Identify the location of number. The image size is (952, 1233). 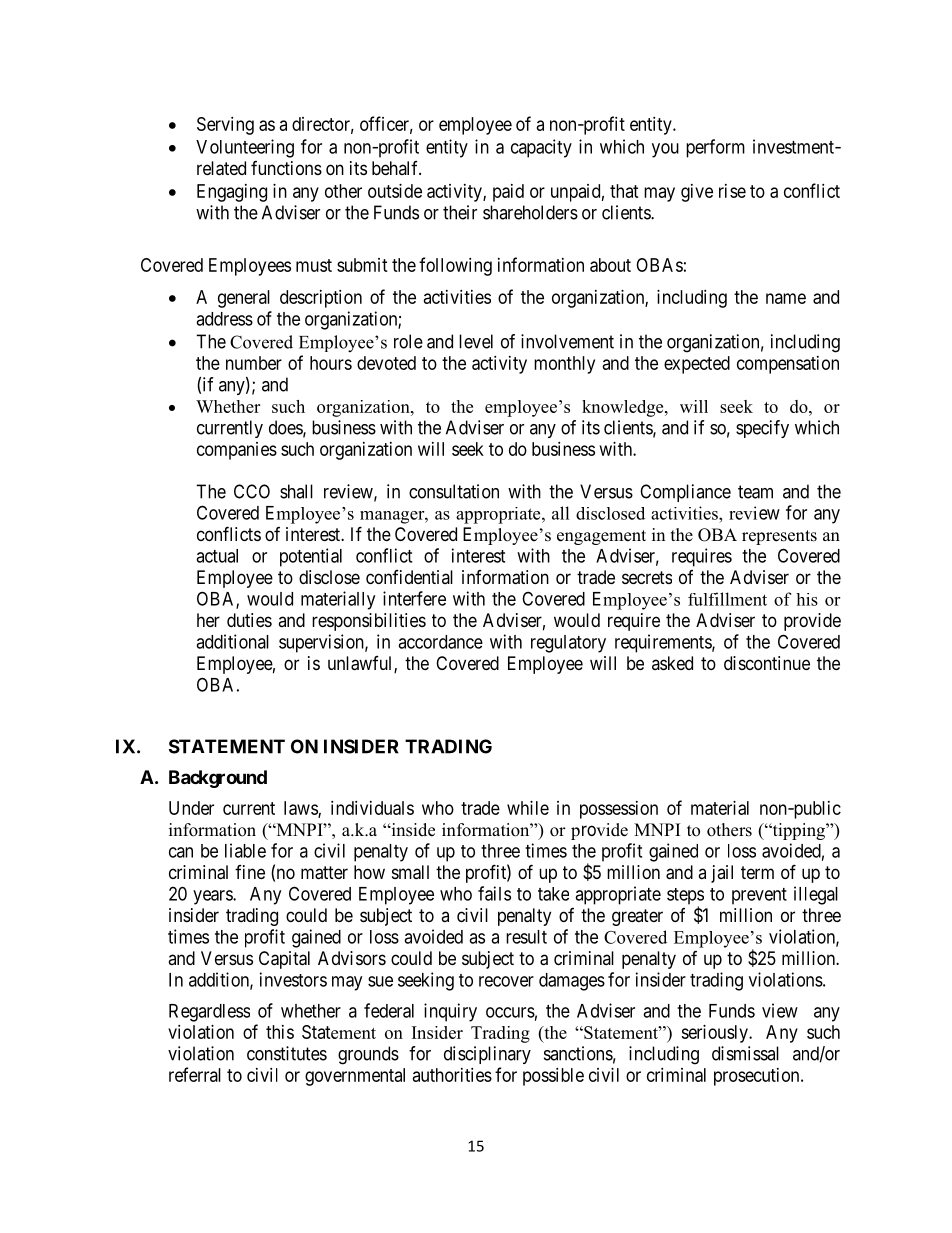
(254, 363).
